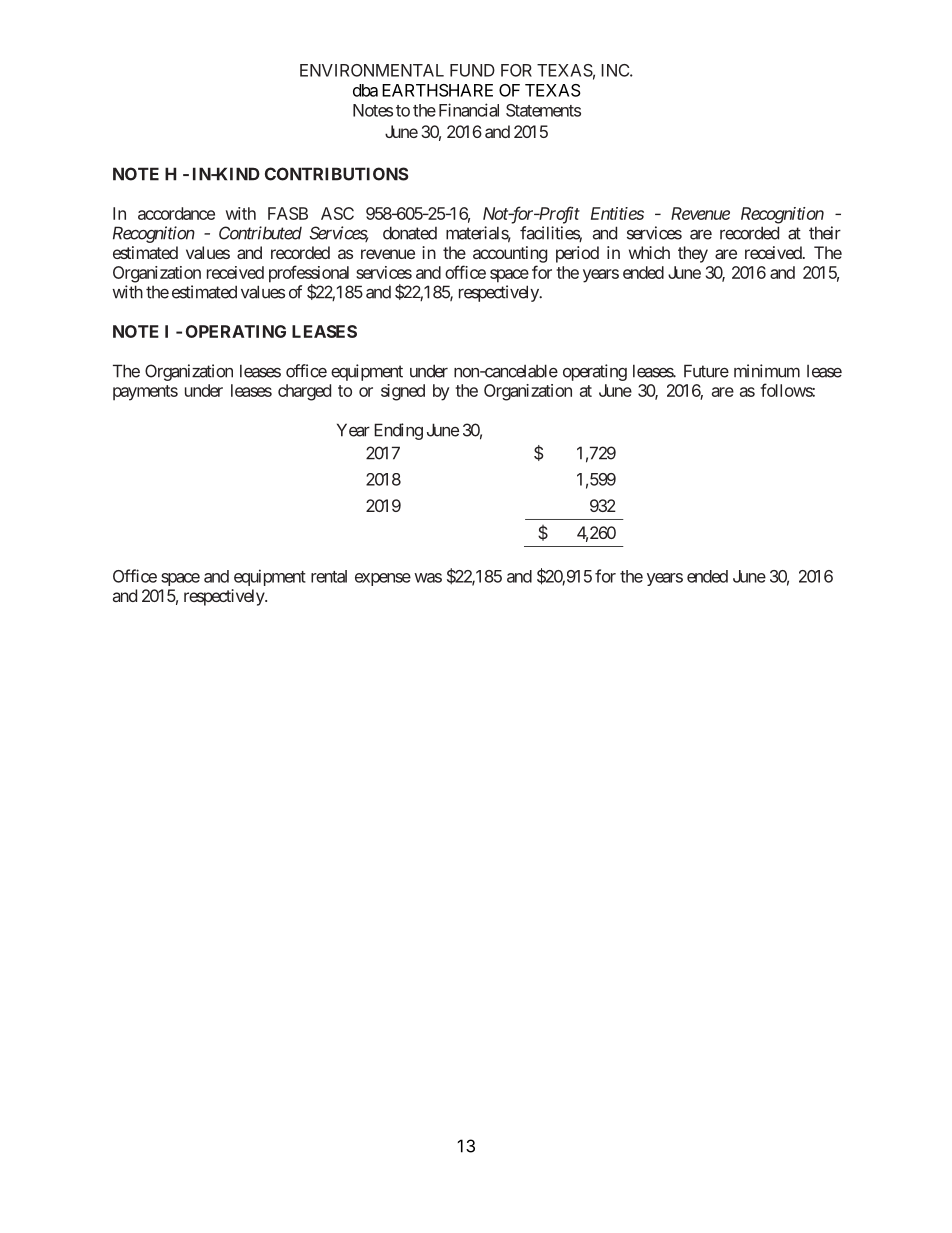 Image resolution: width=952 pixels, height=1233 pixels. Describe the element at coordinates (309, 275) in the screenshot. I see `professional` at that location.
